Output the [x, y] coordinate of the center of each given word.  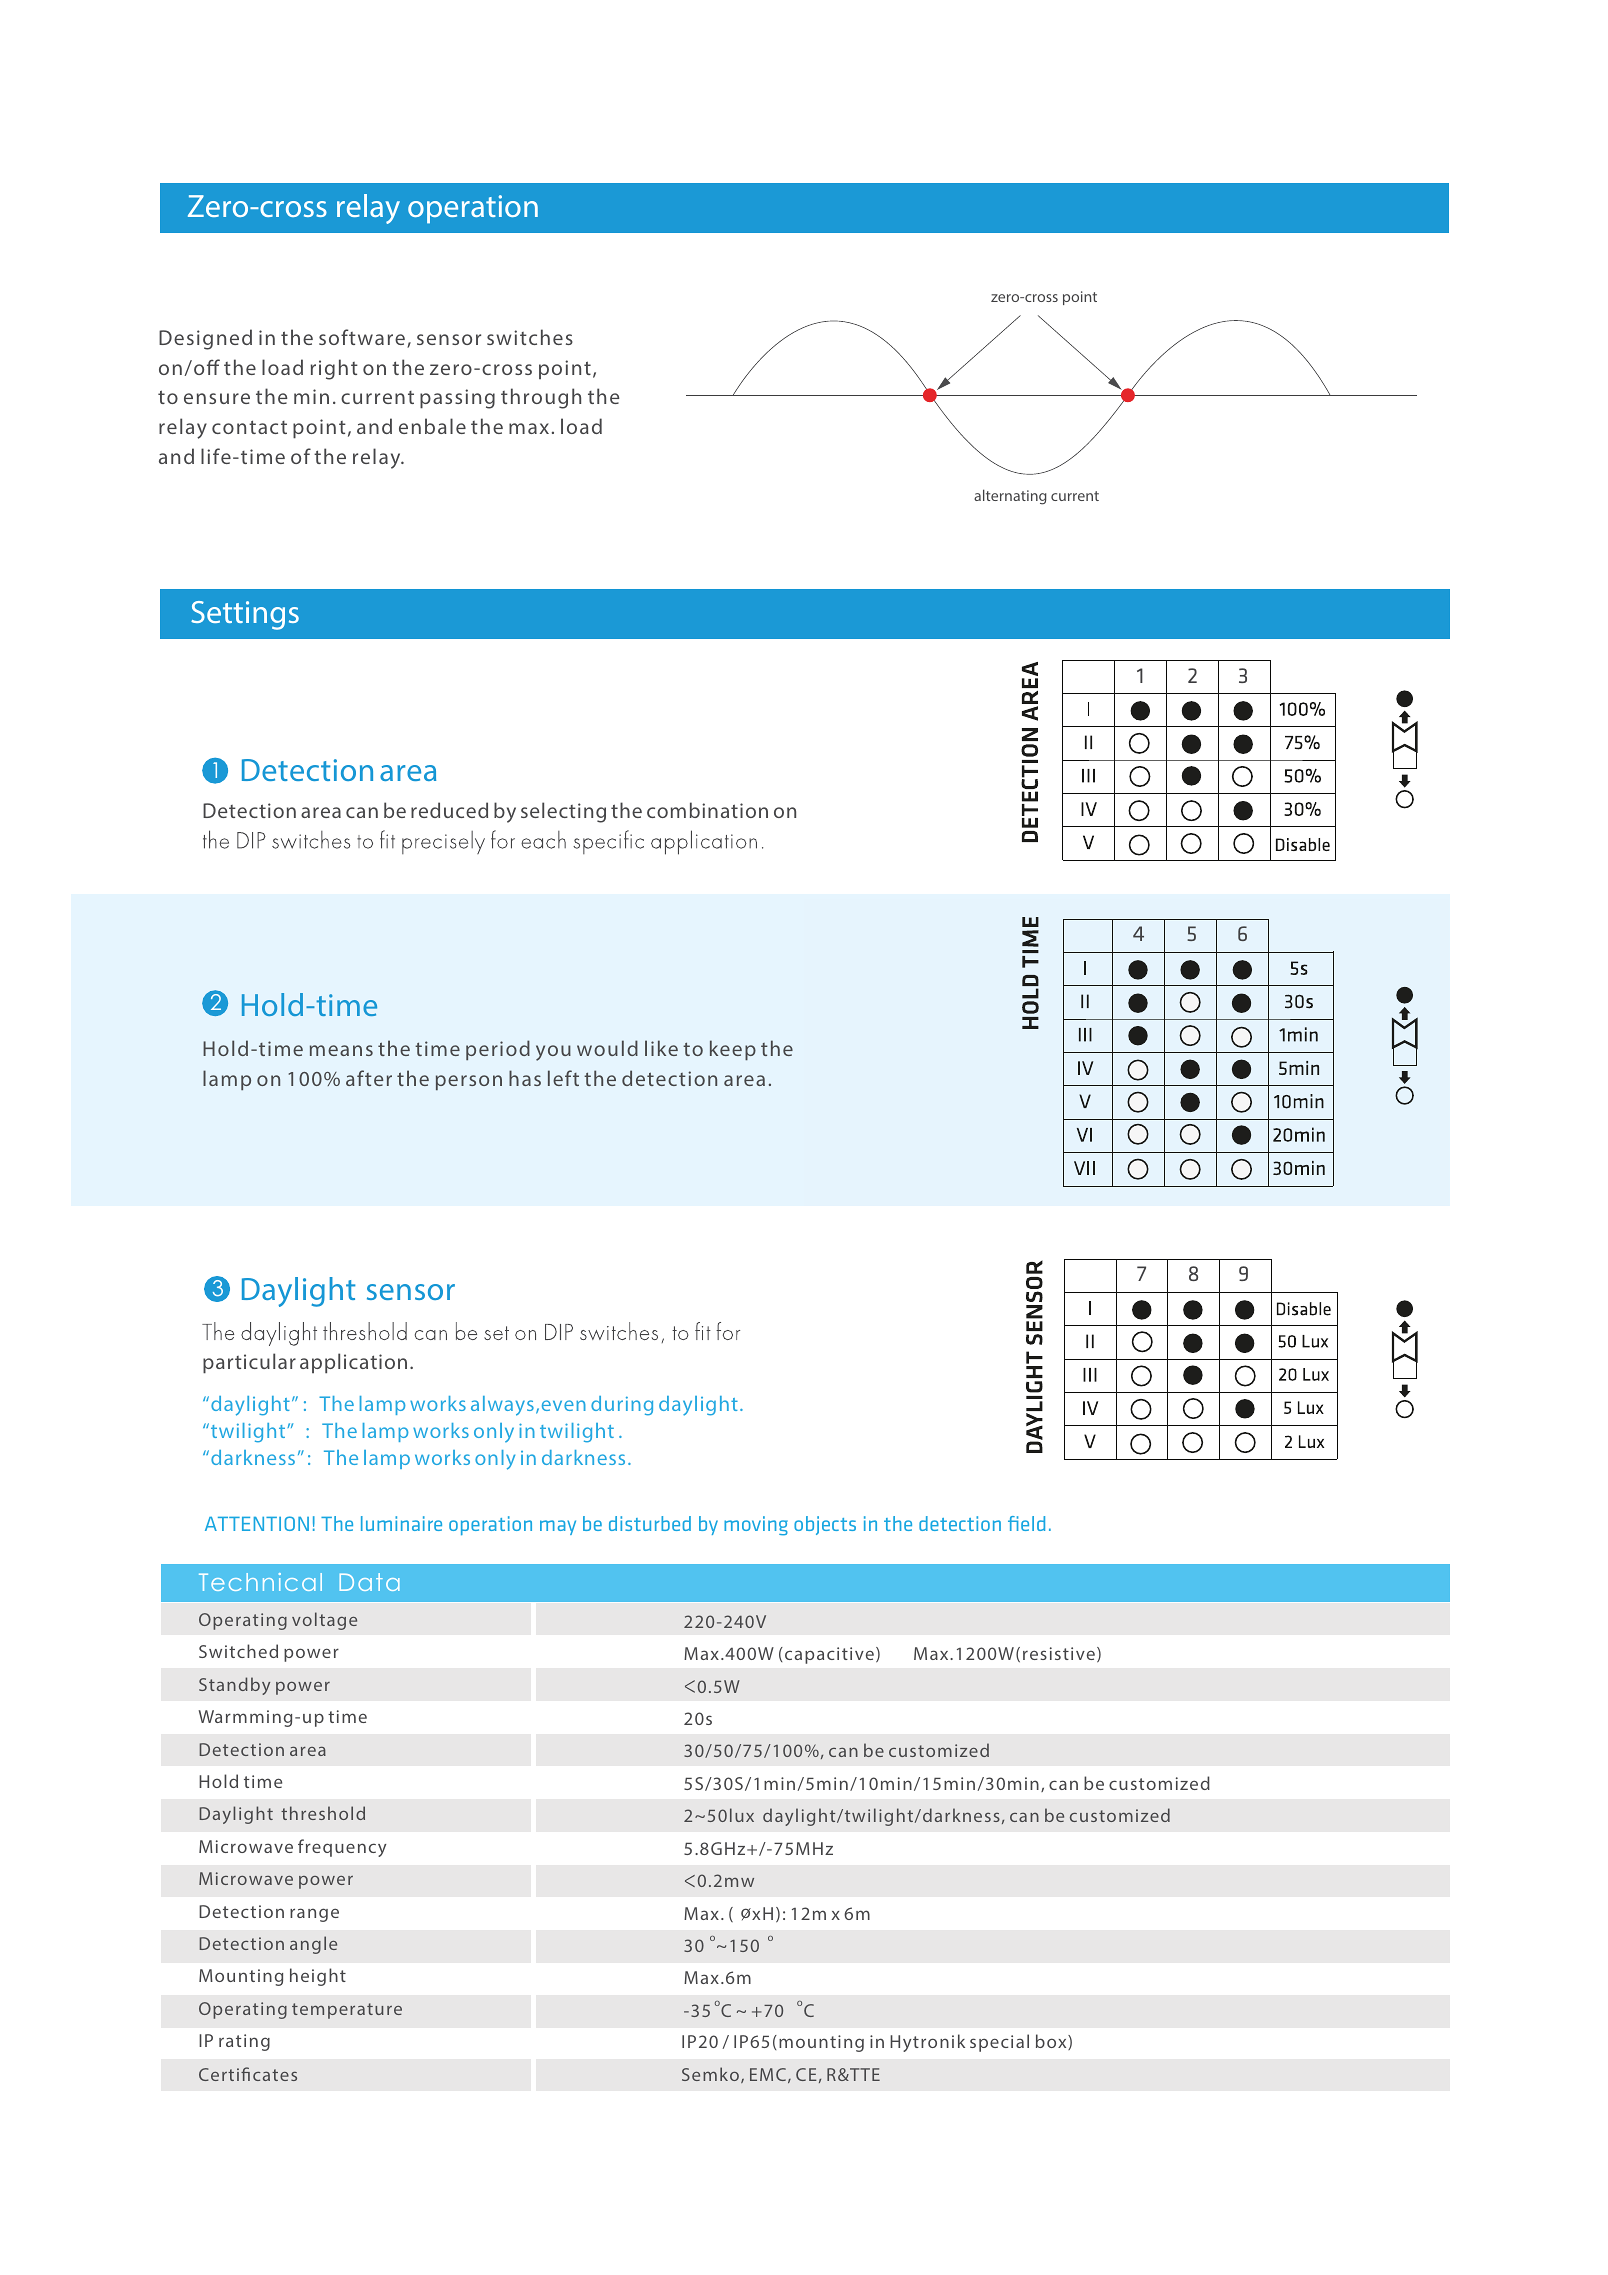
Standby [234, 1686]
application [353, 1363]
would [607, 1048]
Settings [245, 615]
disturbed [650, 1523]
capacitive [829, 1655]
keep [733, 1050]
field [1026, 1523]
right [334, 369]
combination [707, 810]
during [622, 1406]
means [341, 1050]
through [541, 398]
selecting [563, 812]
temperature [347, 2011]
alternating [1010, 497]
